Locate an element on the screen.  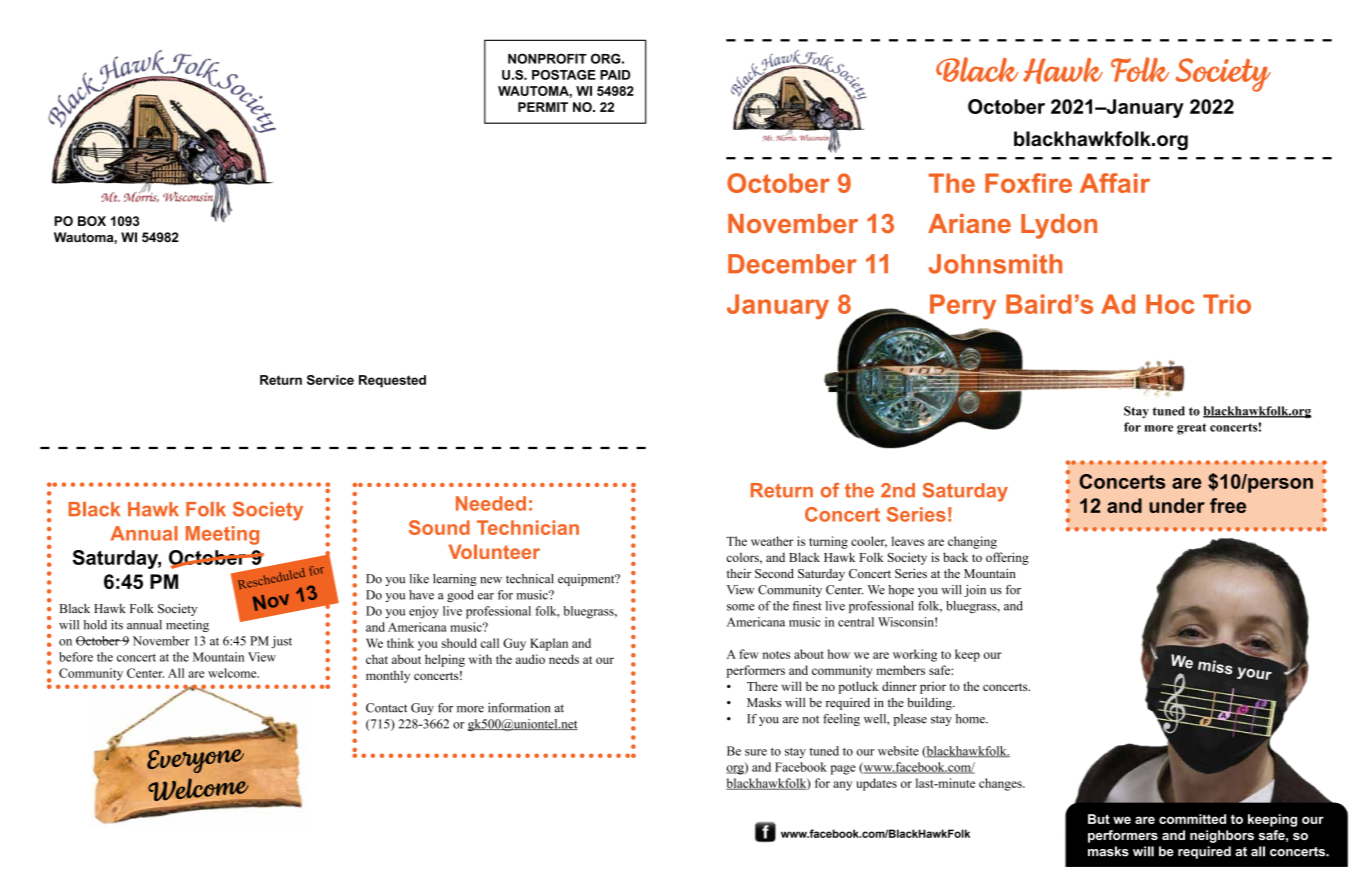
Sound is located at coordinates (439, 527).
